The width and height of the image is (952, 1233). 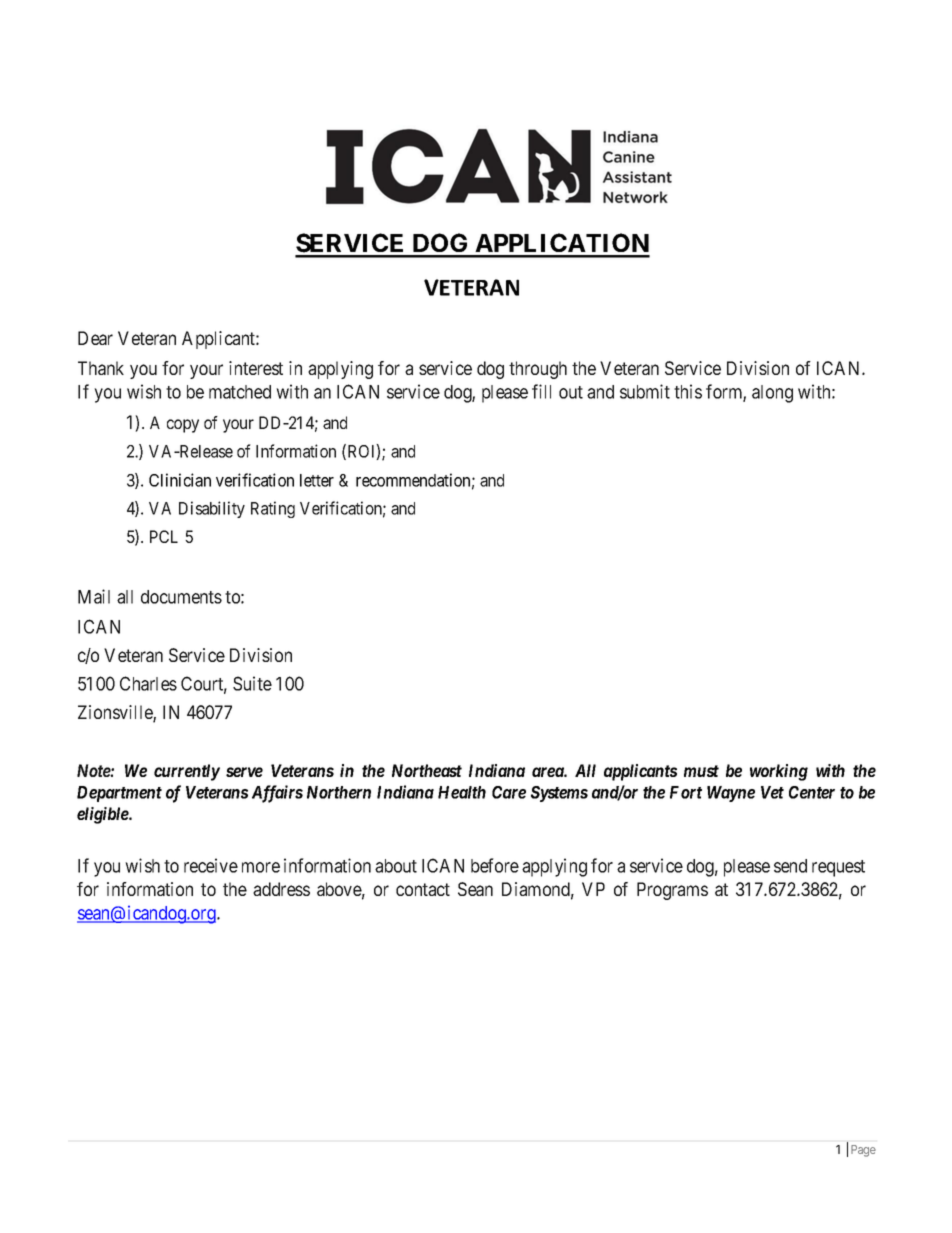 What do you see at coordinates (672, 891) in the image?
I see `Programs` at bounding box center [672, 891].
